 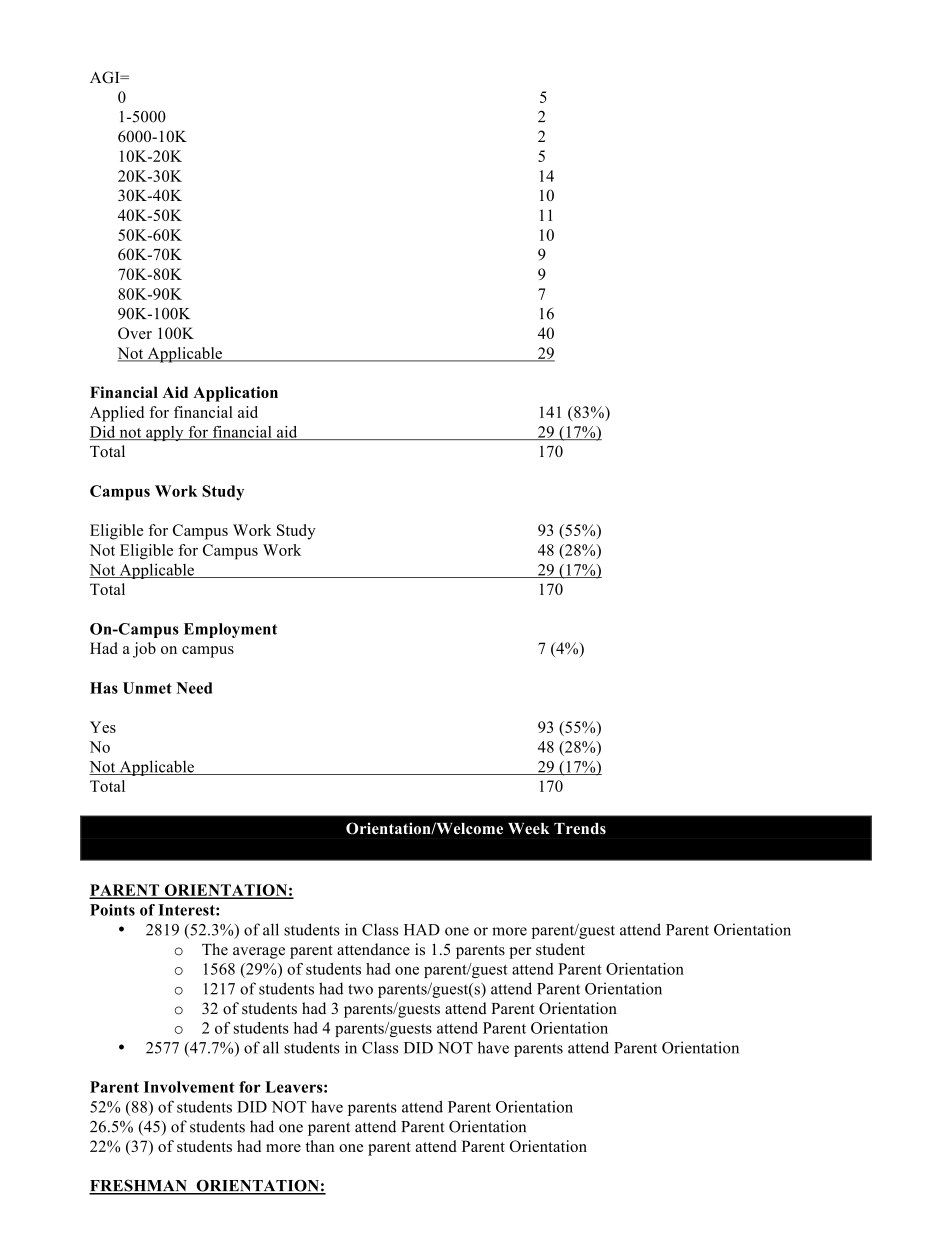 What do you see at coordinates (135, 333) in the screenshot?
I see `Over` at bounding box center [135, 333].
